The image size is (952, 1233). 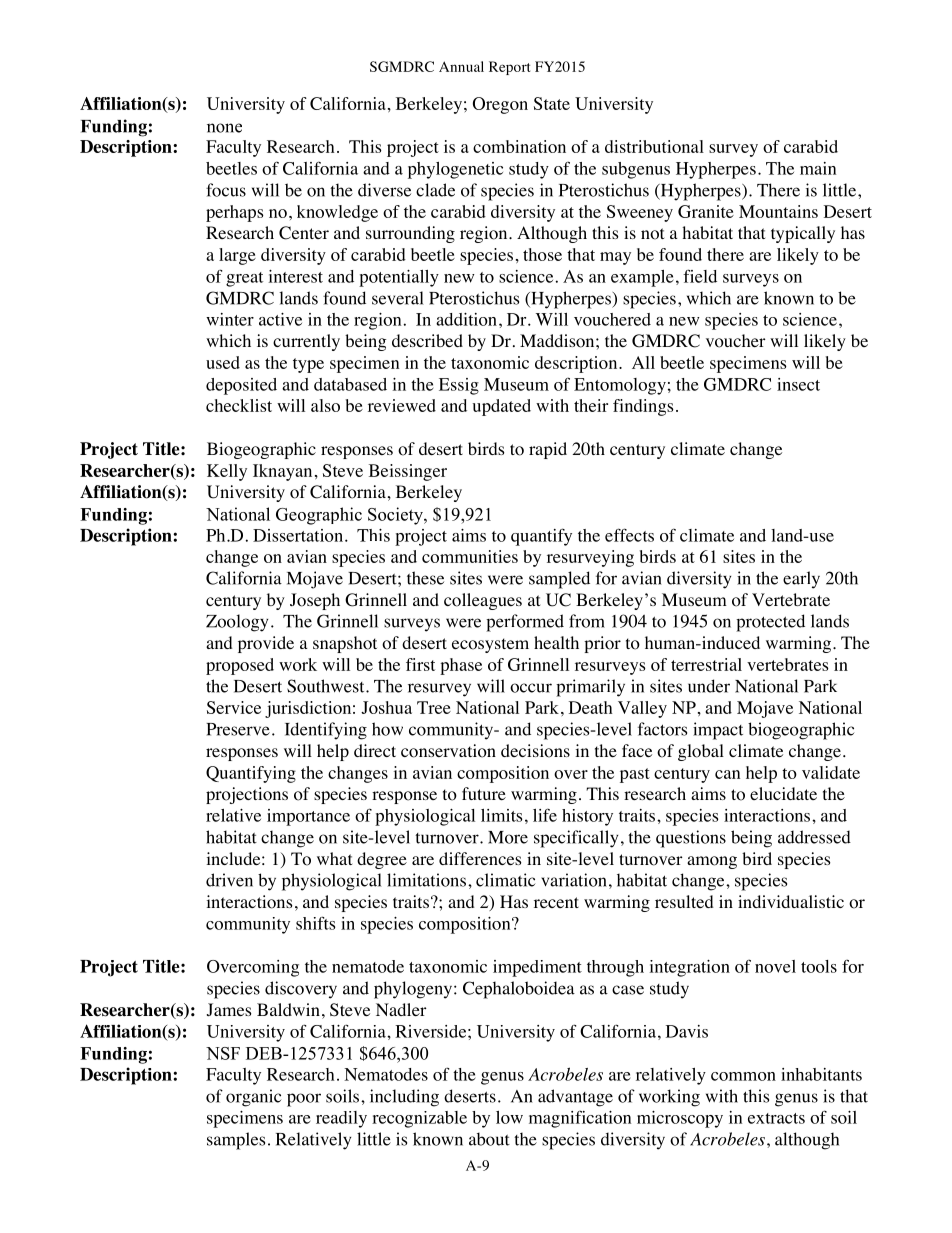 What do you see at coordinates (304, 1100) in the screenshot?
I see `poor` at bounding box center [304, 1100].
